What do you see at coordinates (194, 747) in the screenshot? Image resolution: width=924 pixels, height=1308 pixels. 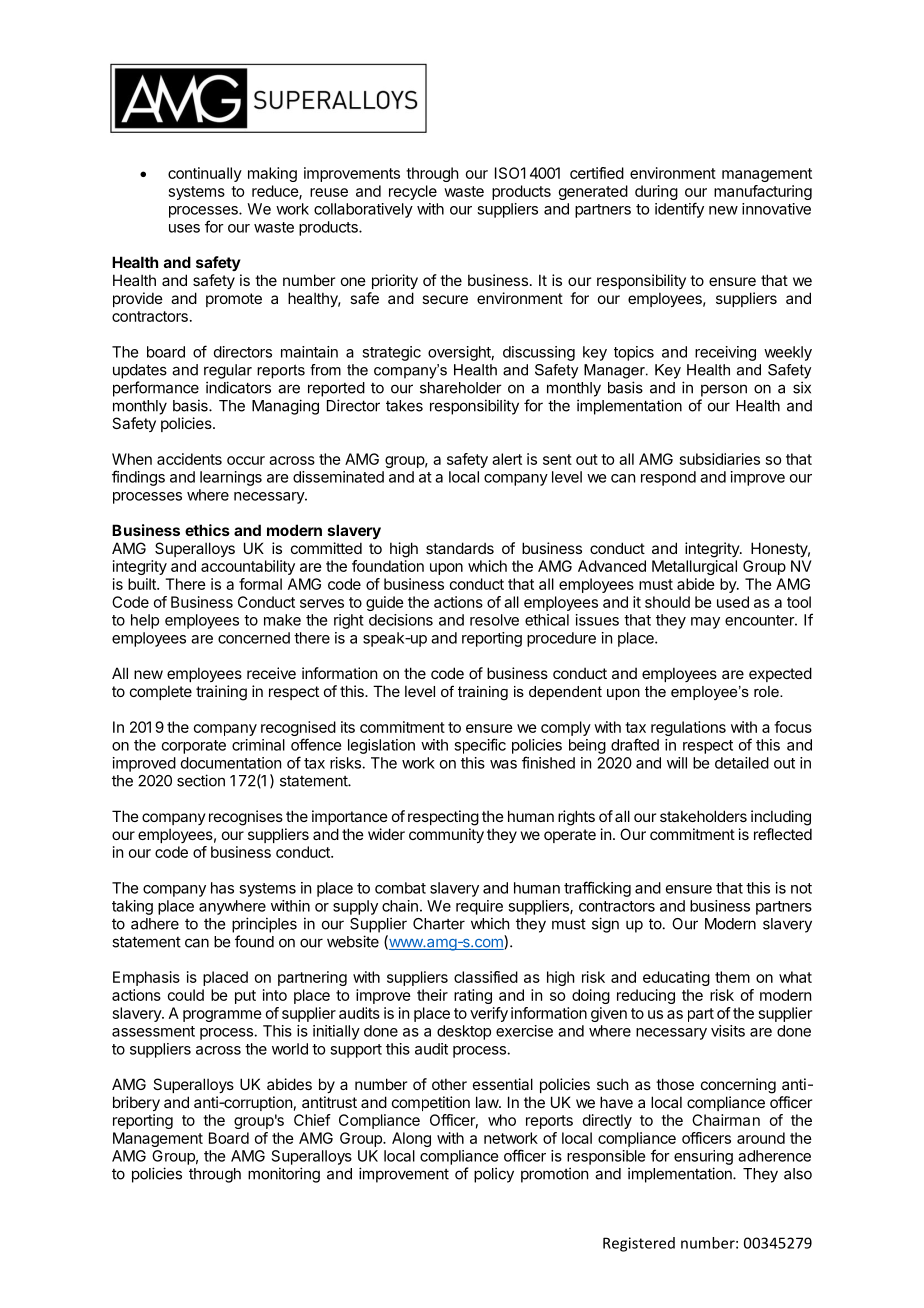 I see `corporate` at bounding box center [194, 747].
